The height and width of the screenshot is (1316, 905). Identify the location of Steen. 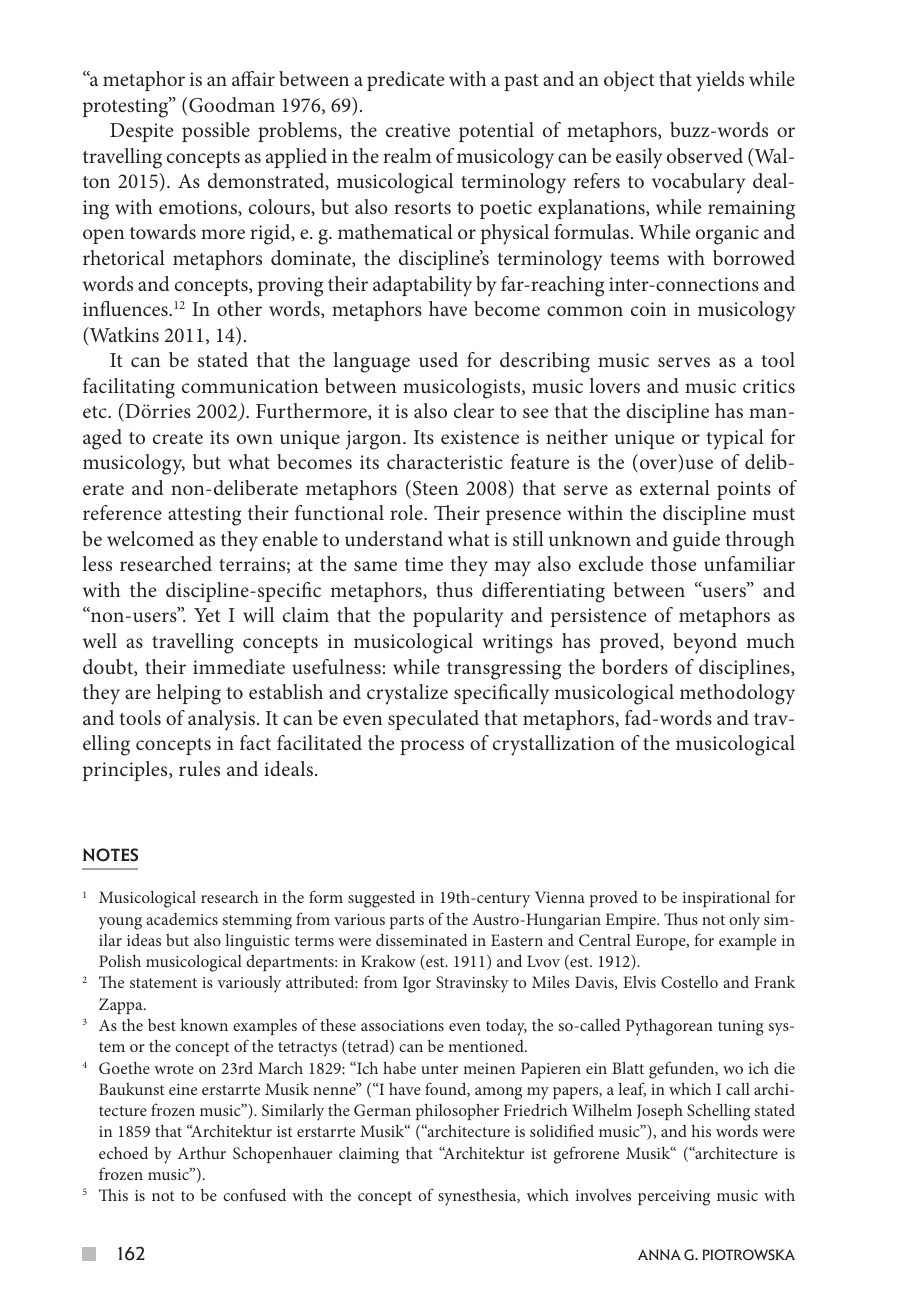
(436, 488).
